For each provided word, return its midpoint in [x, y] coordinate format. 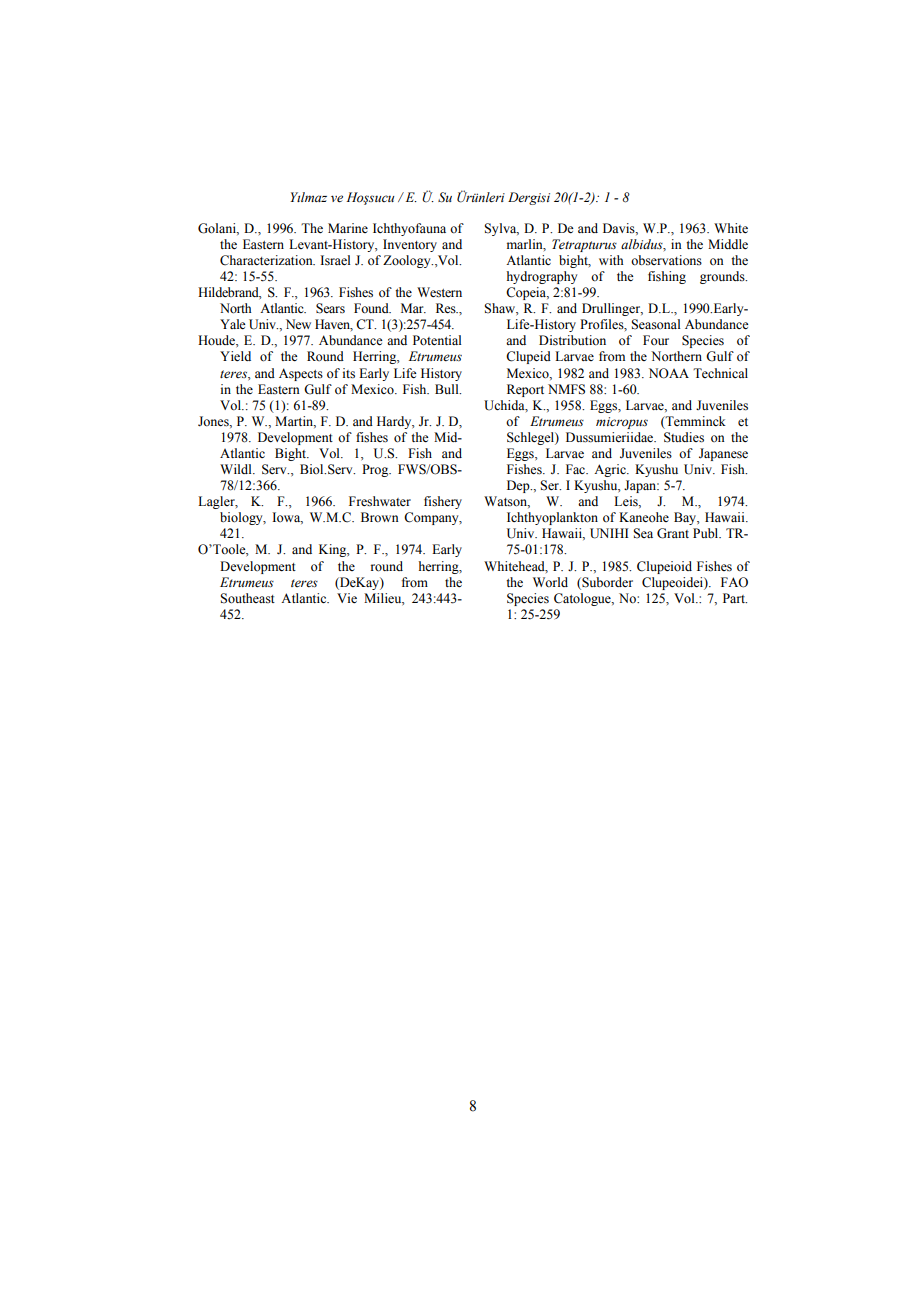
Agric [611, 470]
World [550, 582]
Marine [348, 228]
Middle [728, 244]
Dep [519, 486]
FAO [734, 582]
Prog [376, 470]
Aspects [301, 374]
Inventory [410, 245]
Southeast [247, 598]
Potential [437, 340]
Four [656, 340]
